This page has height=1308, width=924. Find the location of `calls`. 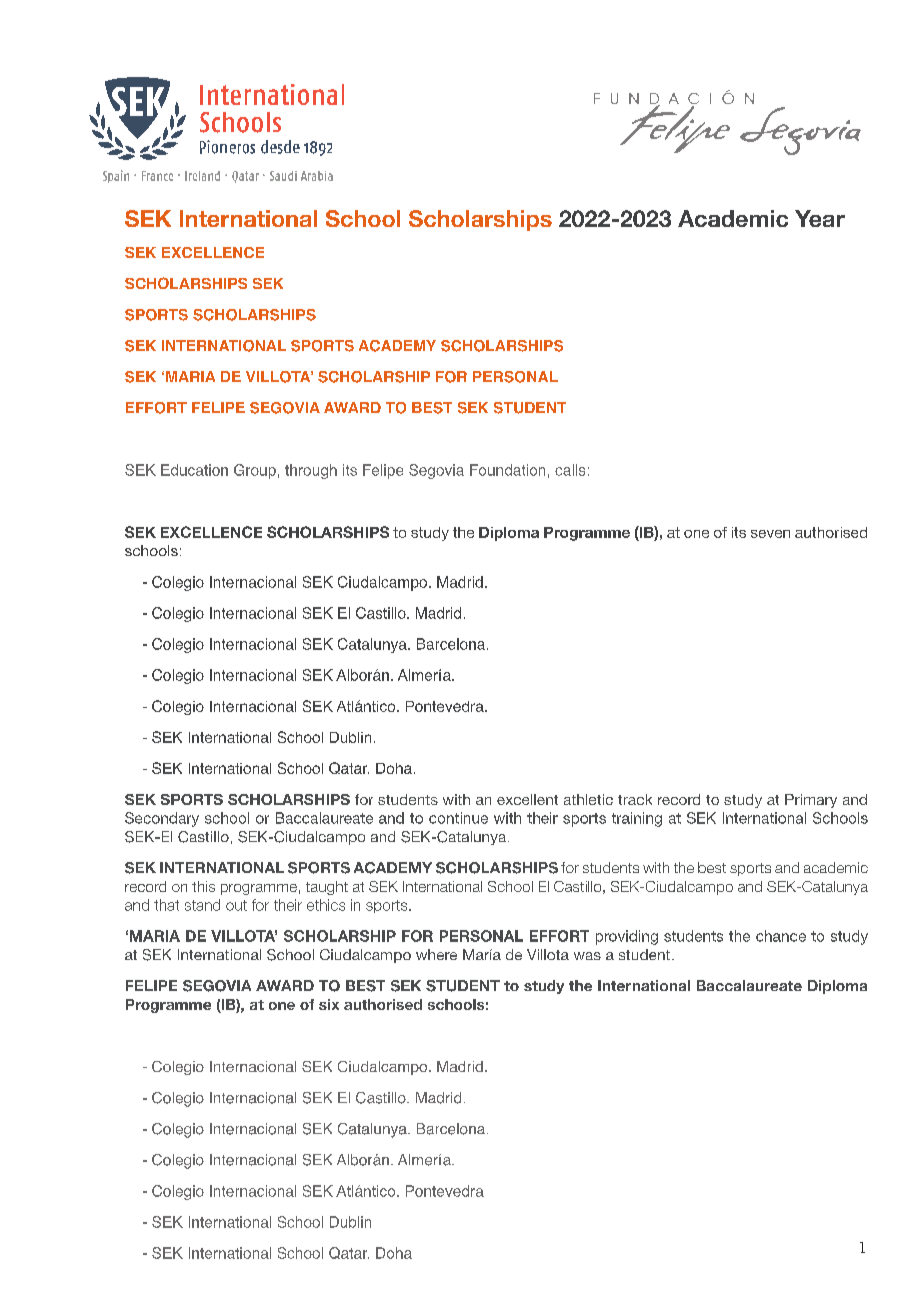

calls is located at coordinates (570, 470).
